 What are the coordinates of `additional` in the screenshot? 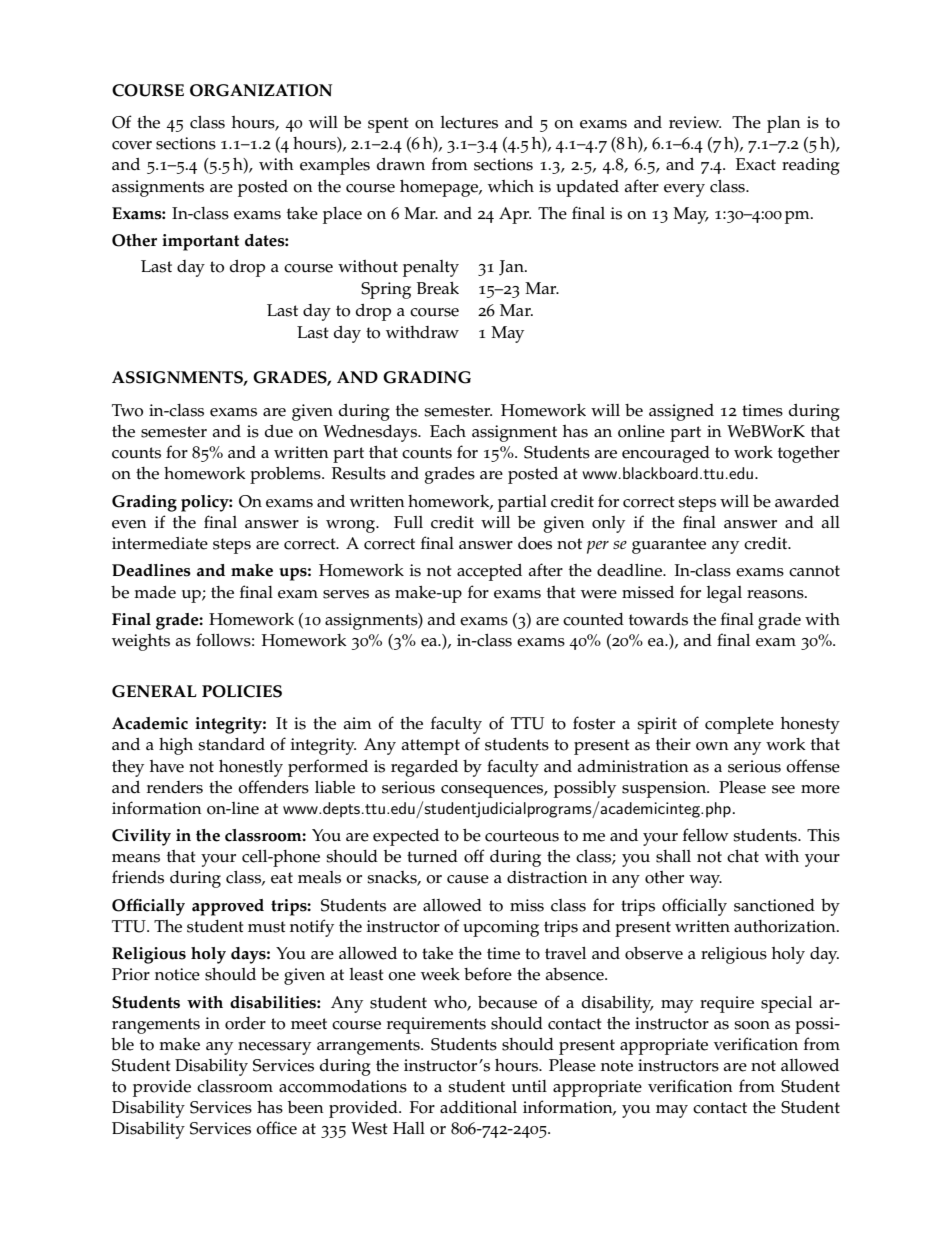 It's located at (478, 1107).
